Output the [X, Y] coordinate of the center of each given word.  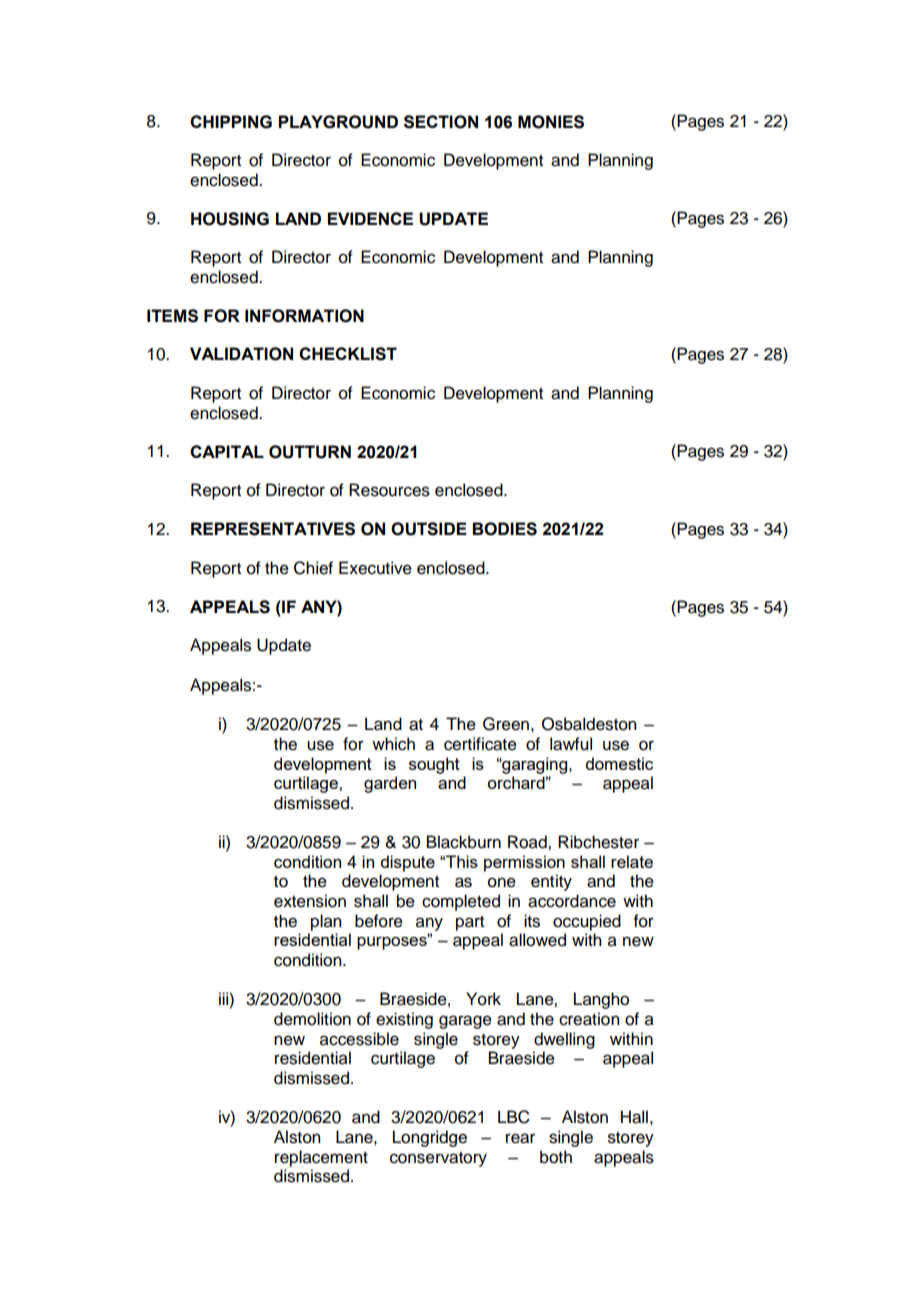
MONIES [551, 122]
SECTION [441, 122]
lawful [571, 744]
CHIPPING [231, 122]
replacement [321, 1158]
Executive [375, 568]
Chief [313, 568]
